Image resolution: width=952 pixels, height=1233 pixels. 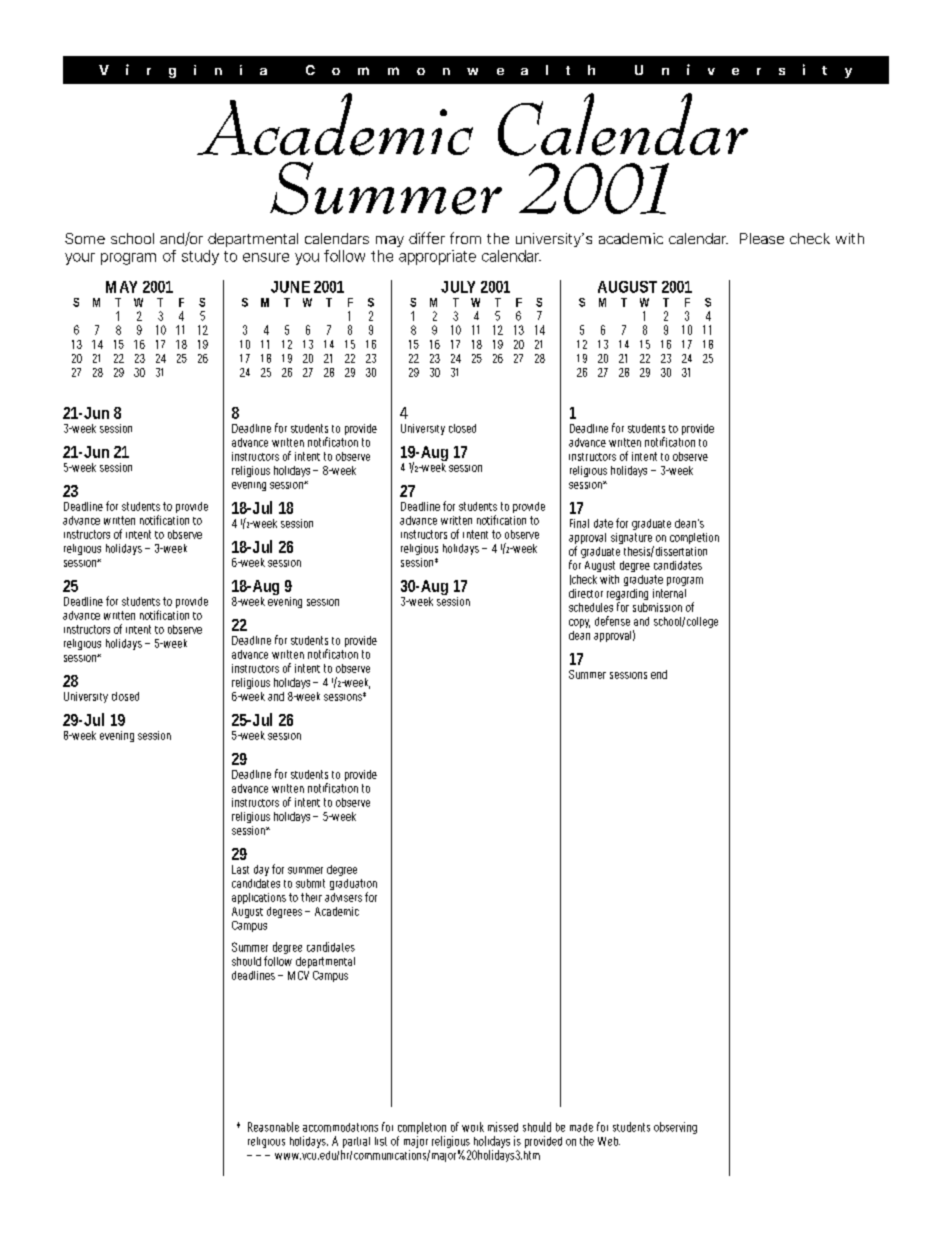 I want to click on appropriate, so click(x=437, y=257).
